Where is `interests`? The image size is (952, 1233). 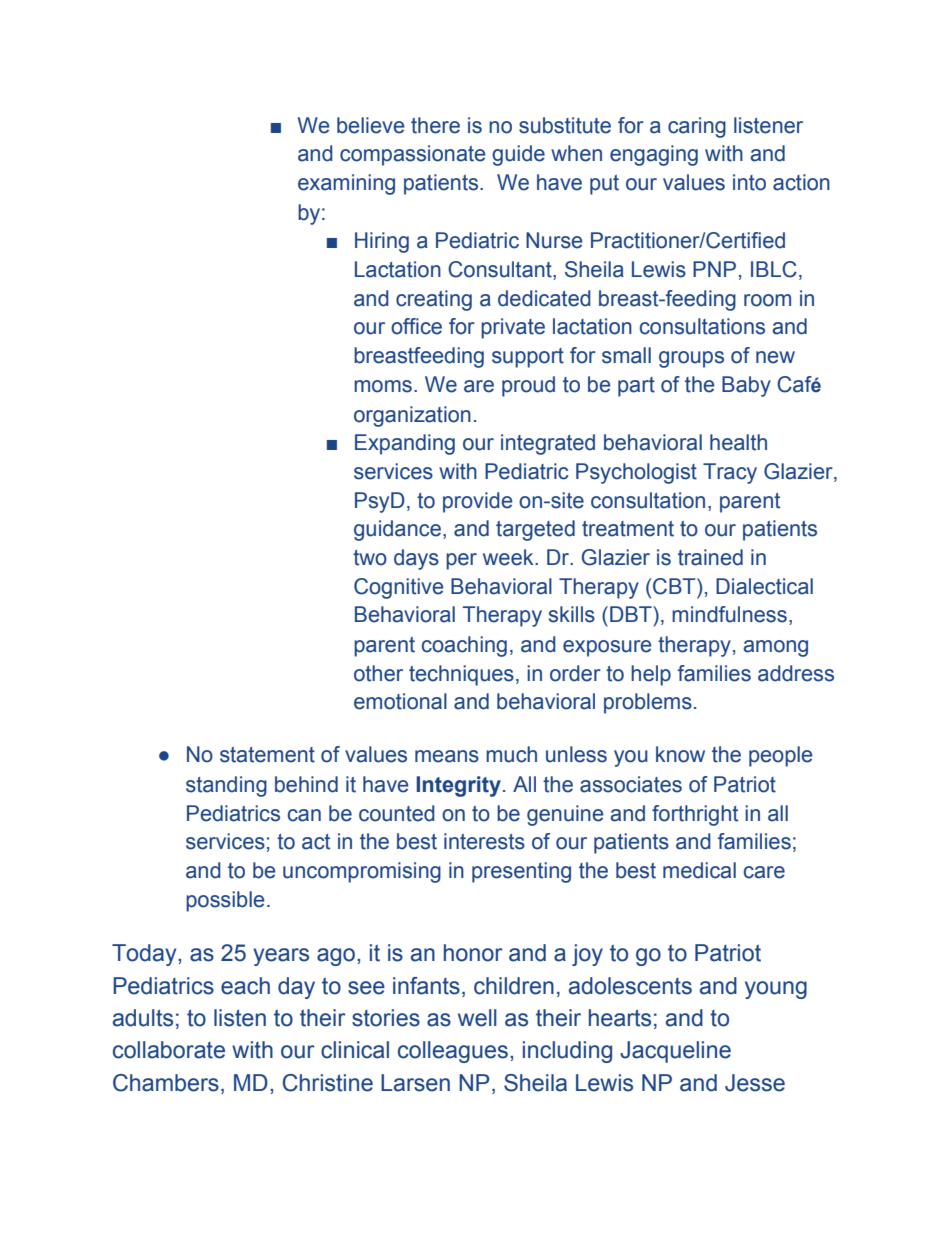 interests is located at coordinates (484, 841).
